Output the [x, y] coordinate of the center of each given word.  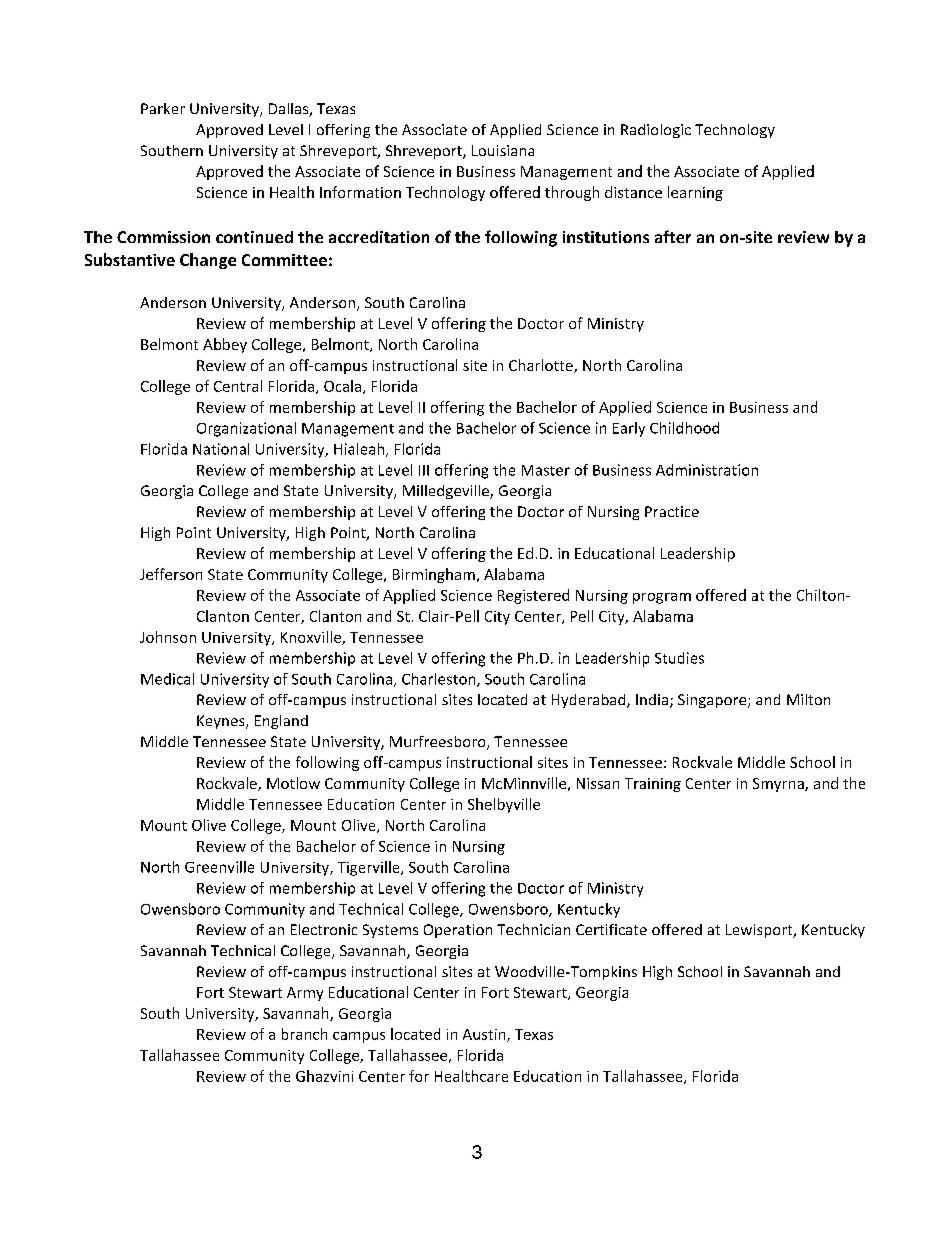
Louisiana [503, 150]
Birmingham [434, 575]
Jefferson [171, 574]
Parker [163, 108]
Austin [485, 1035]
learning [695, 193]
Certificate [611, 929]
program [662, 598]
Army [305, 994]
